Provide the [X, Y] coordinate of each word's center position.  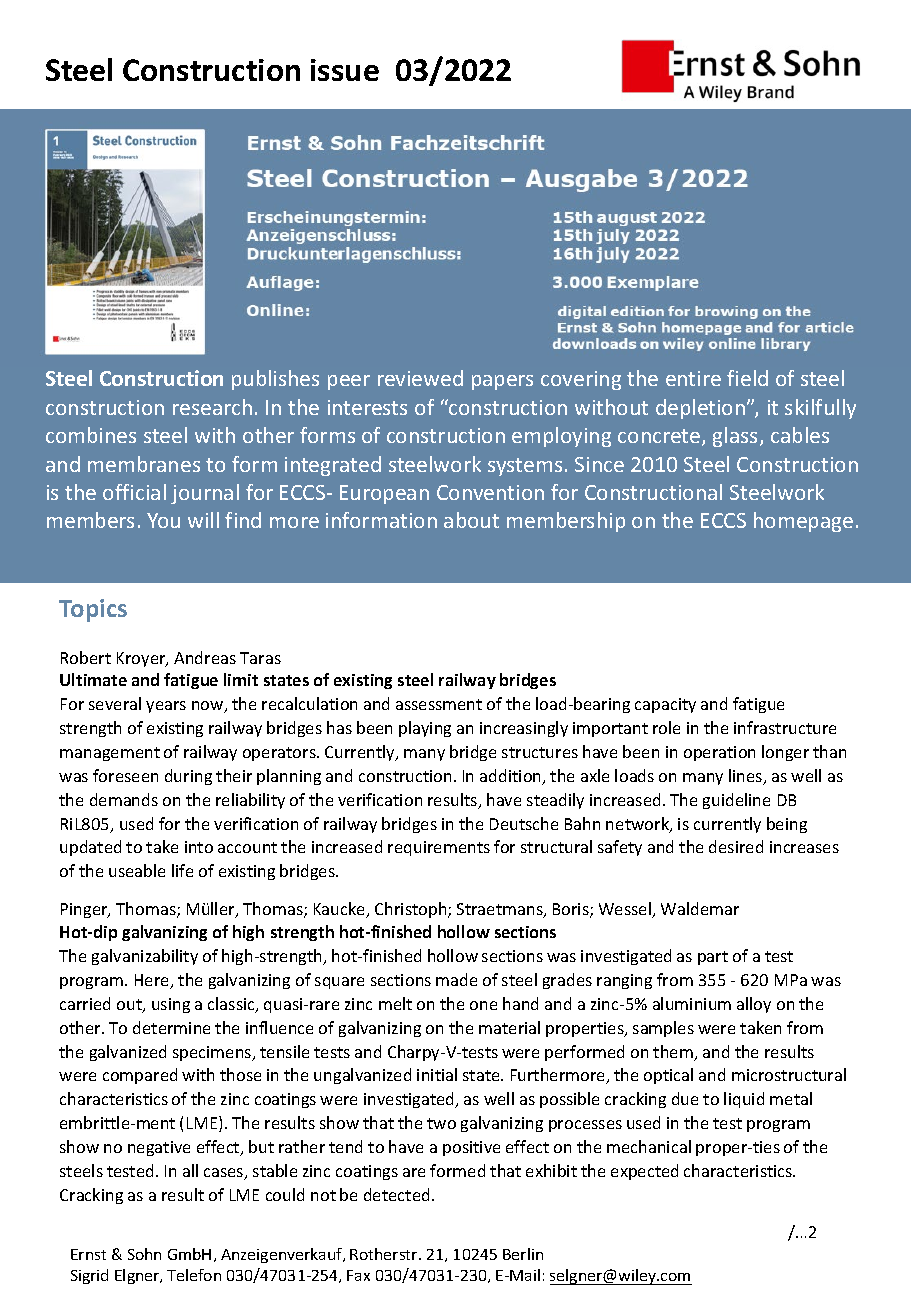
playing [425, 729]
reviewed [420, 378]
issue [345, 70]
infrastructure [785, 727]
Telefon [194, 1275]
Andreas [205, 657]
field [747, 378]
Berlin [523, 1254]
